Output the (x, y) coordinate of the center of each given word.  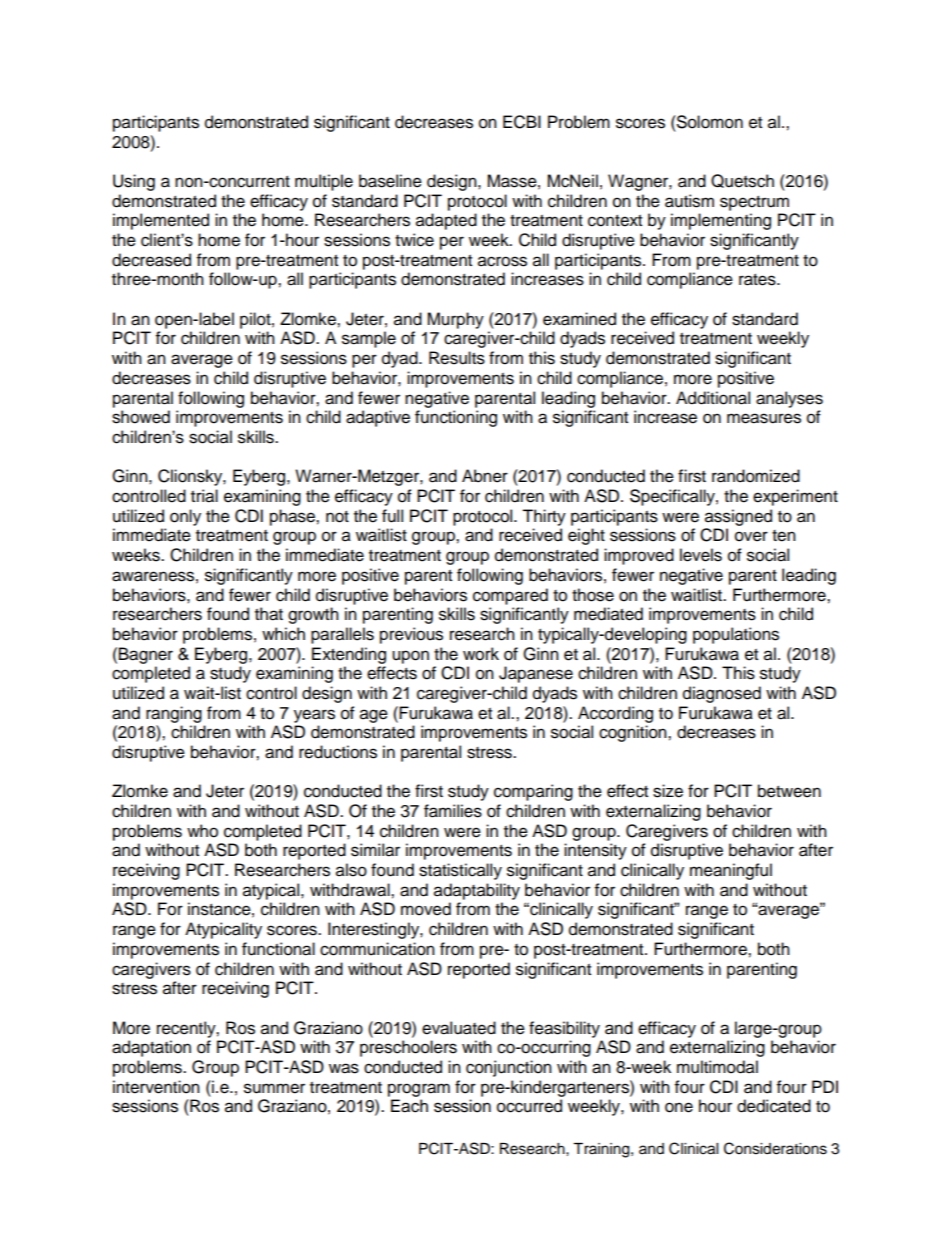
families (453, 811)
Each (409, 1106)
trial (204, 496)
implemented (161, 221)
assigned (738, 517)
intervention (156, 1087)
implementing (721, 221)
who (202, 831)
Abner (485, 476)
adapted (446, 221)
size (668, 791)
